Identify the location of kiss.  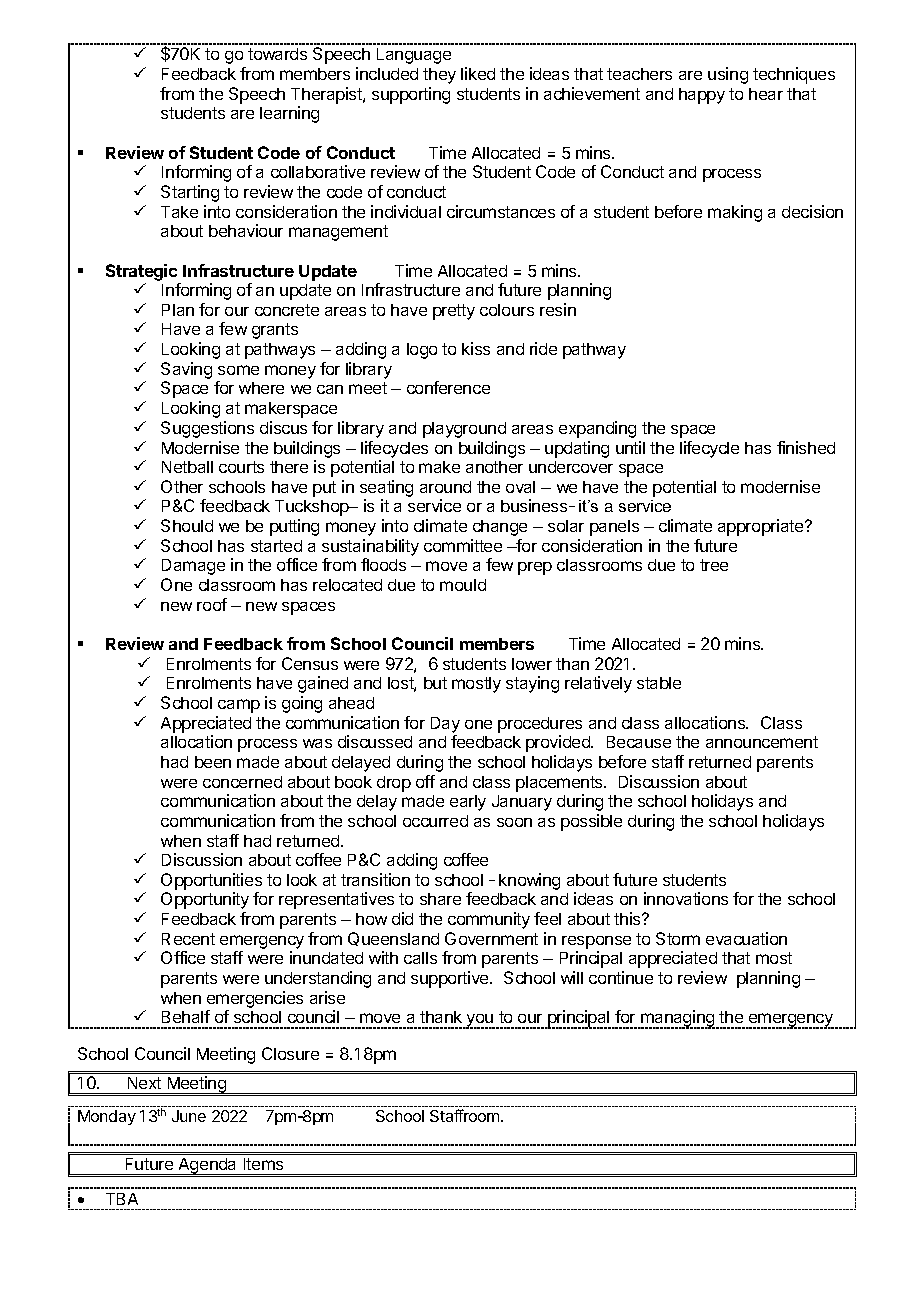
(476, 348).
